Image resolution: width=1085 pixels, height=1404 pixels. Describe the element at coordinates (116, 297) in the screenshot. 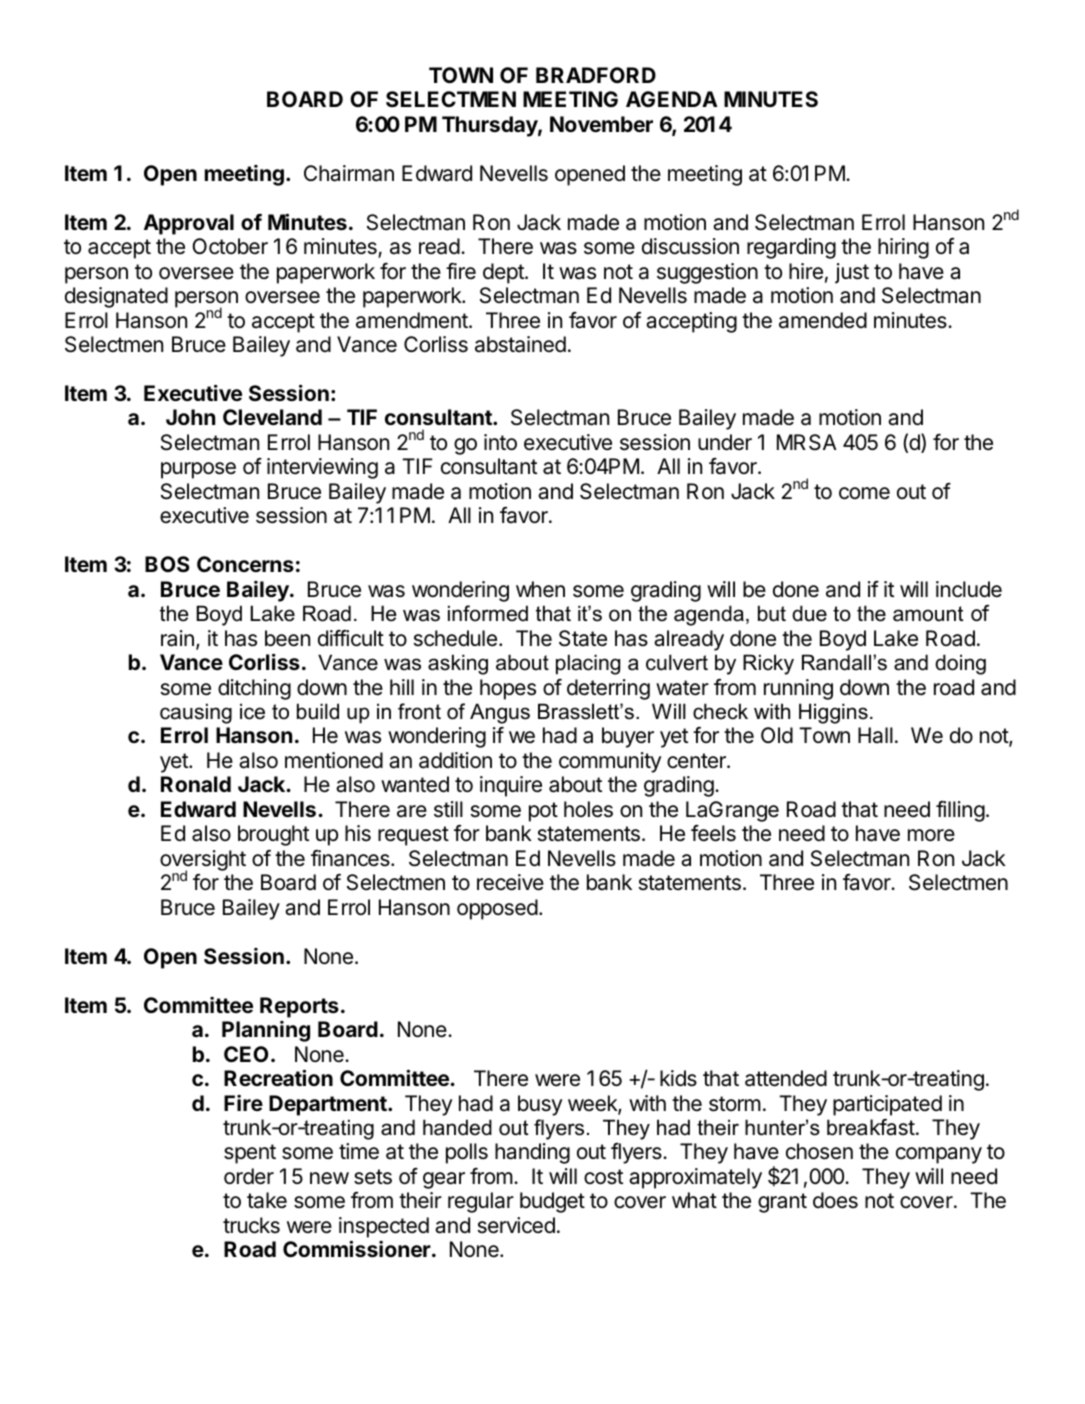

I see `designated` at that location.
